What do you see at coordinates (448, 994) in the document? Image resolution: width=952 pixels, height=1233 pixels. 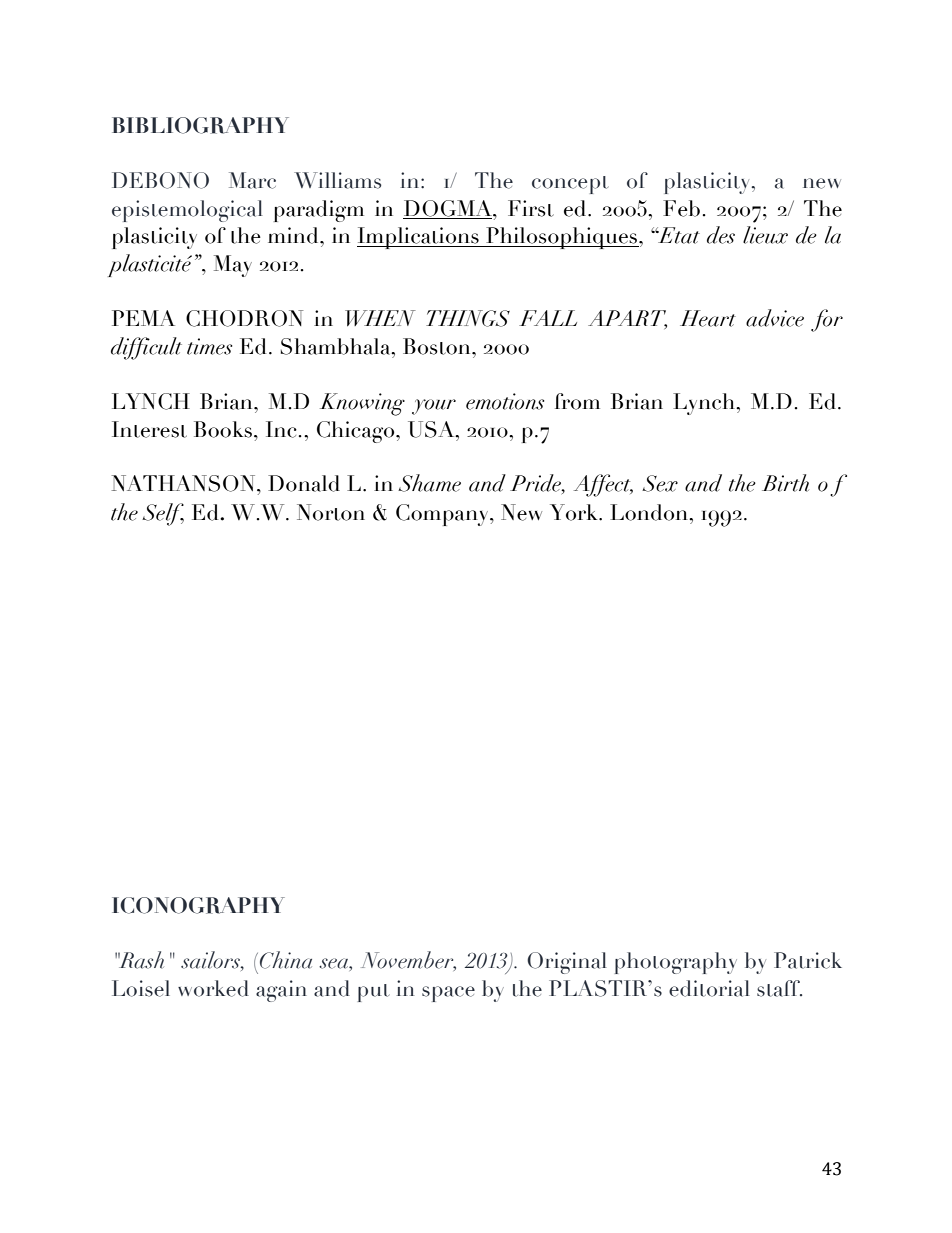 I see `space` at bounding box center [448, 994].
